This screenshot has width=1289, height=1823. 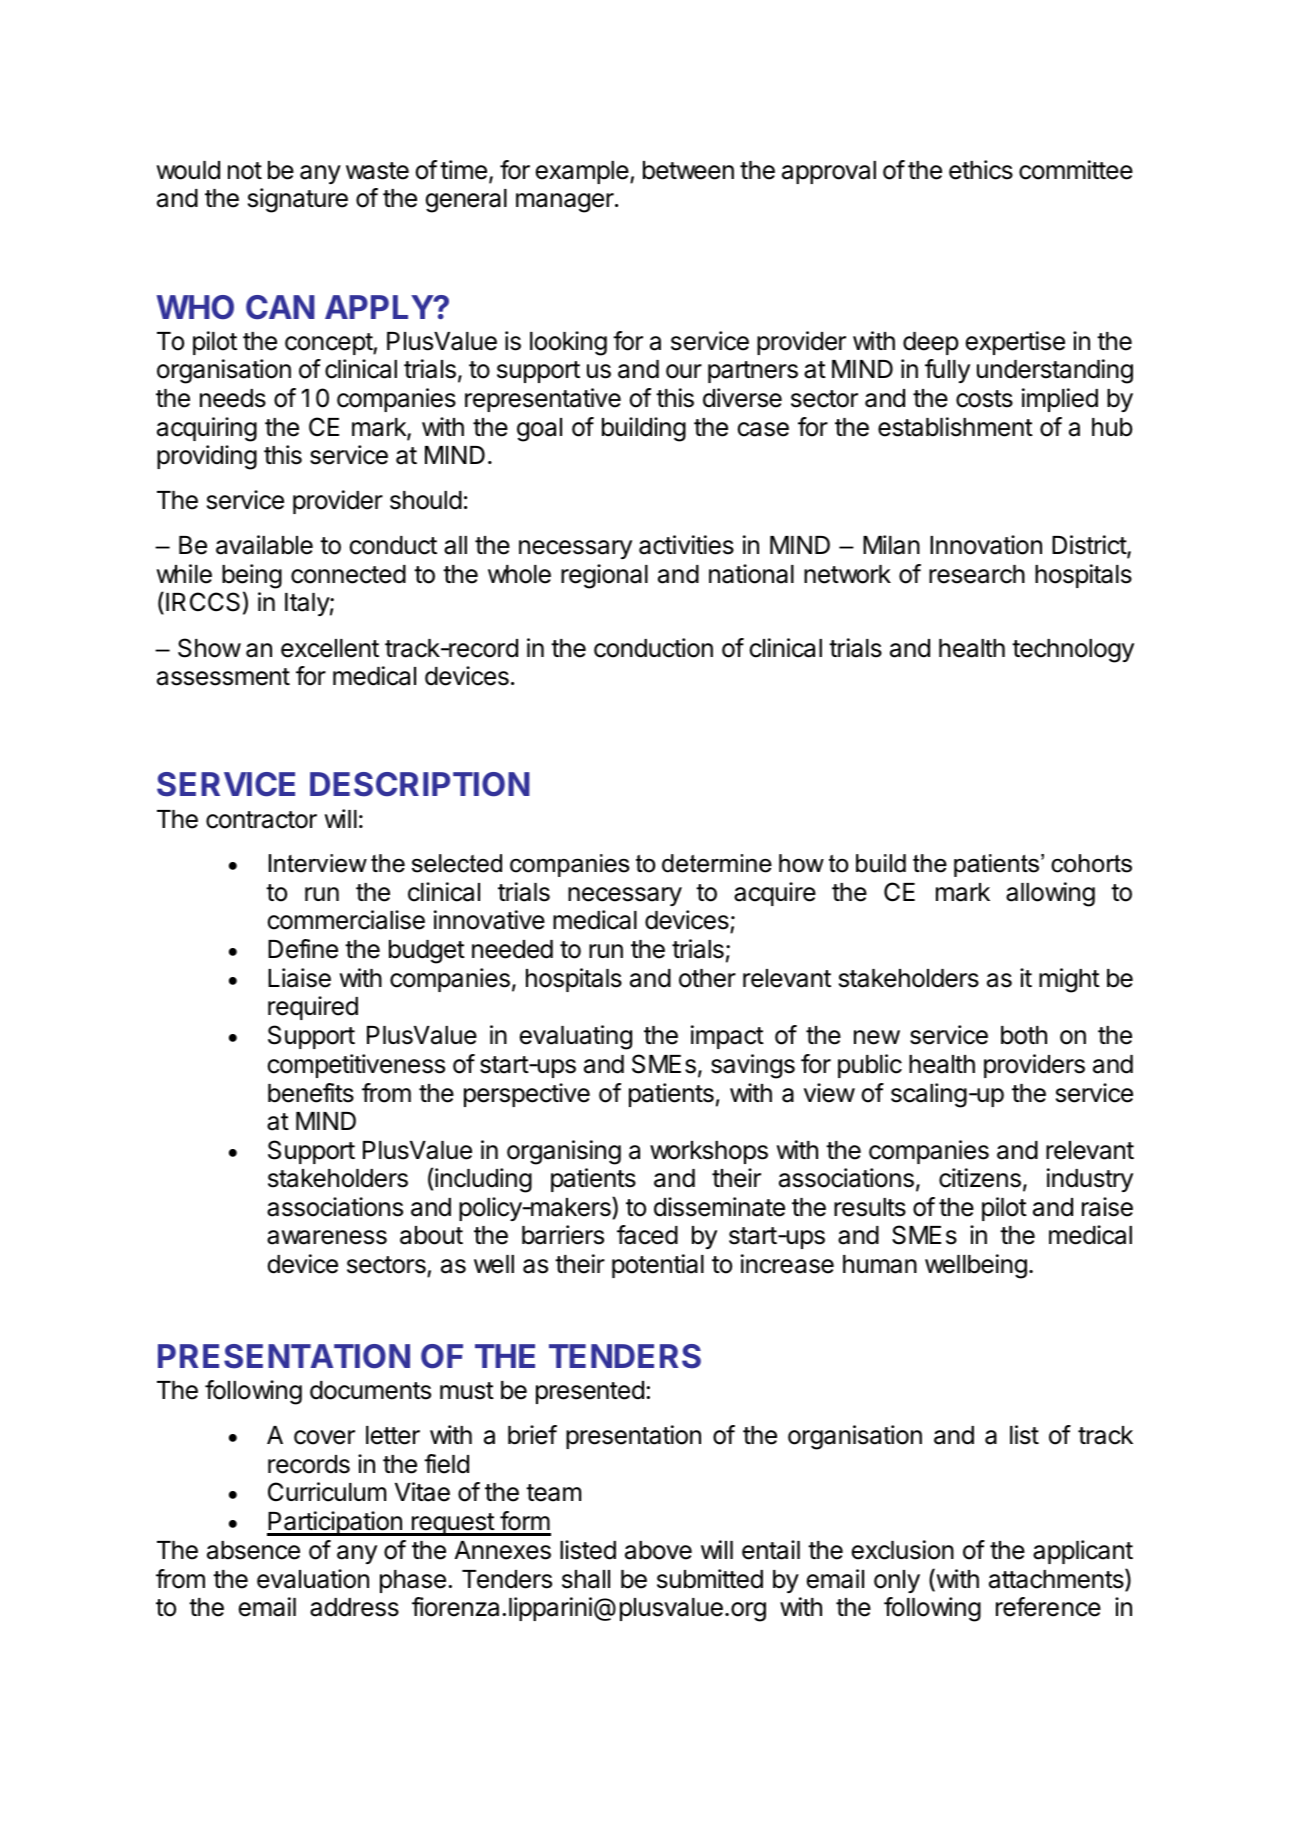 I want to click on citizens, so click(x=980, y=1178).
